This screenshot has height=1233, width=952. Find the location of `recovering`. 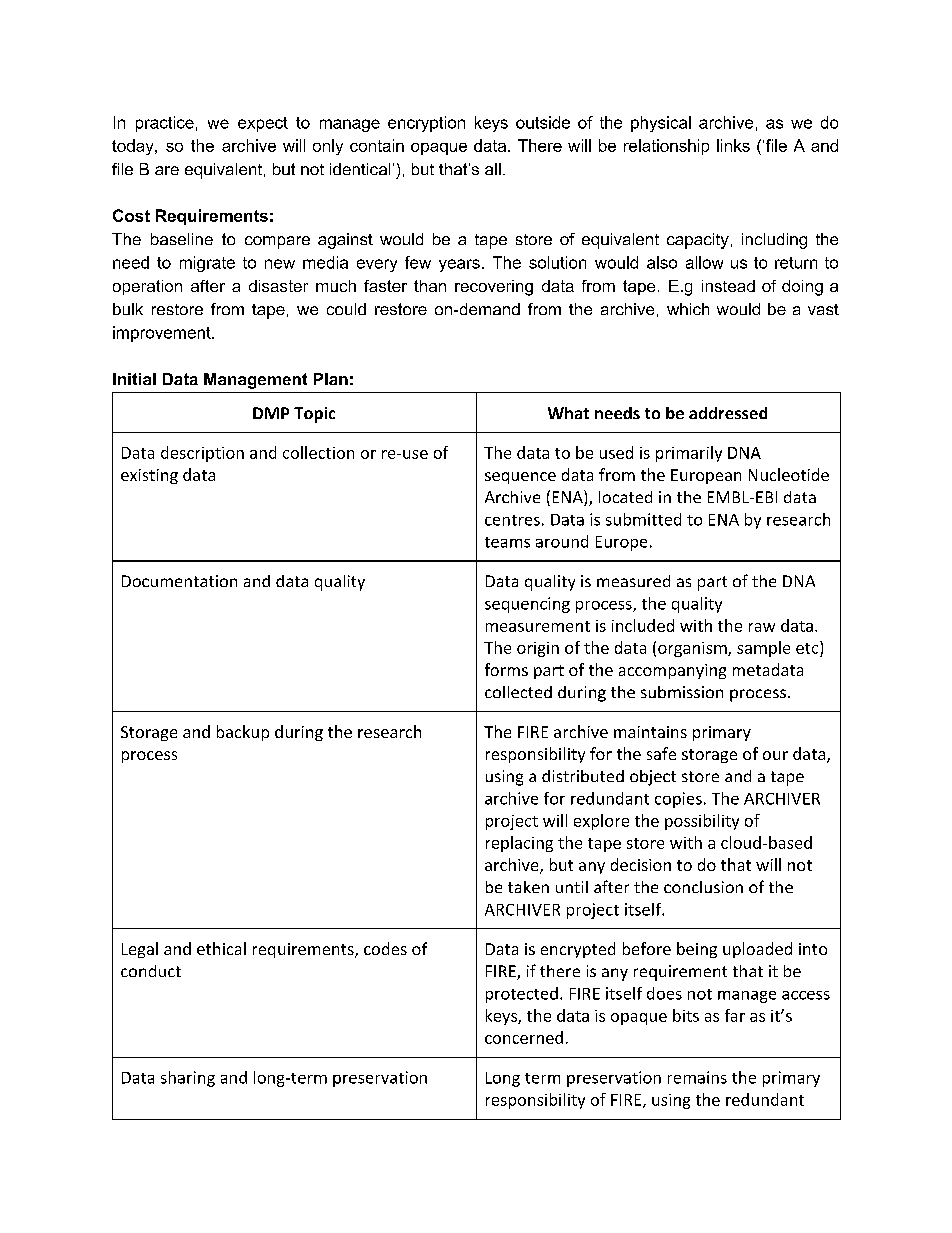

recovering is located at coordinates (494, 288).
